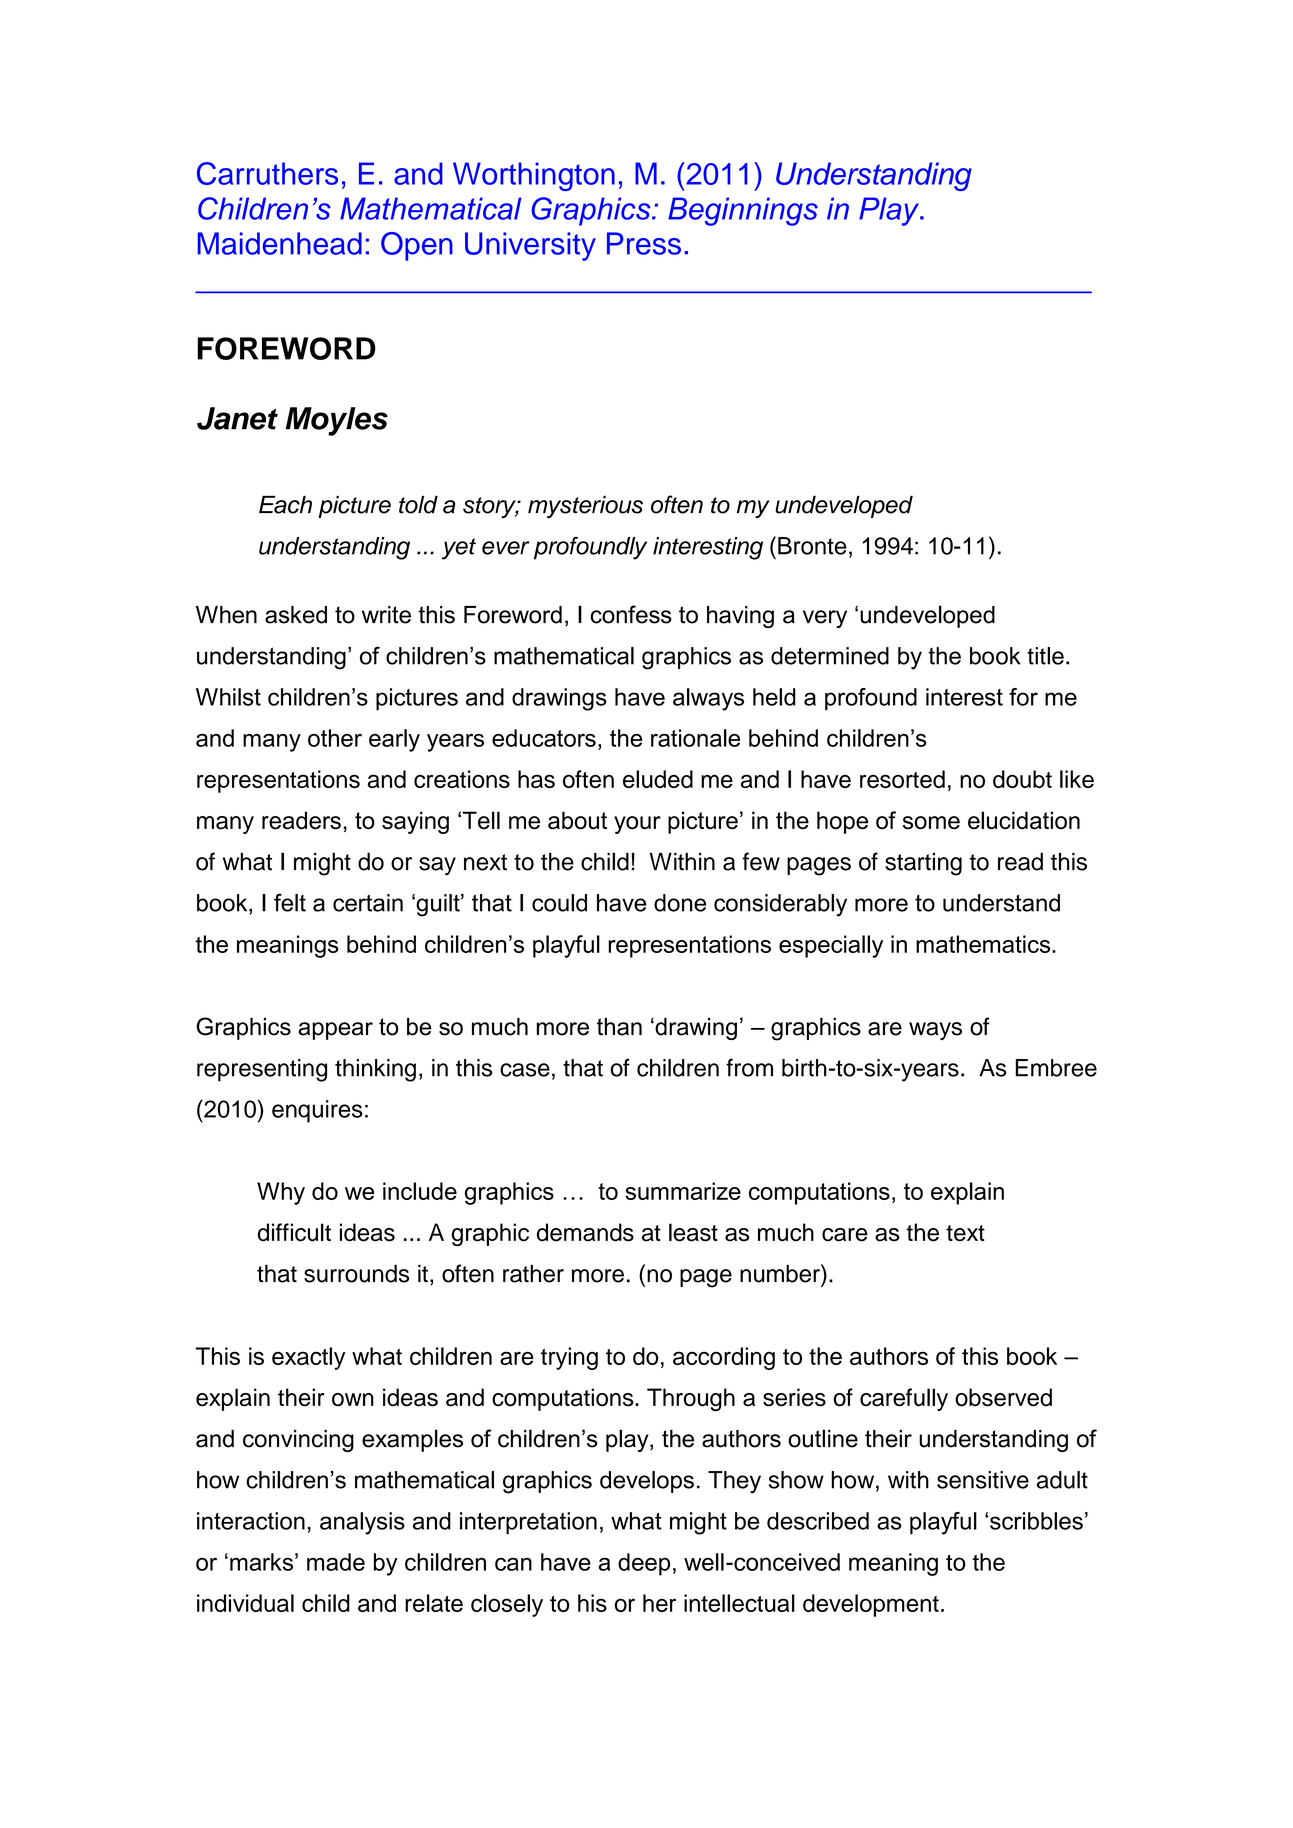 This page has width=1293, height=1828. I want to click on done, so click(680, 903).
